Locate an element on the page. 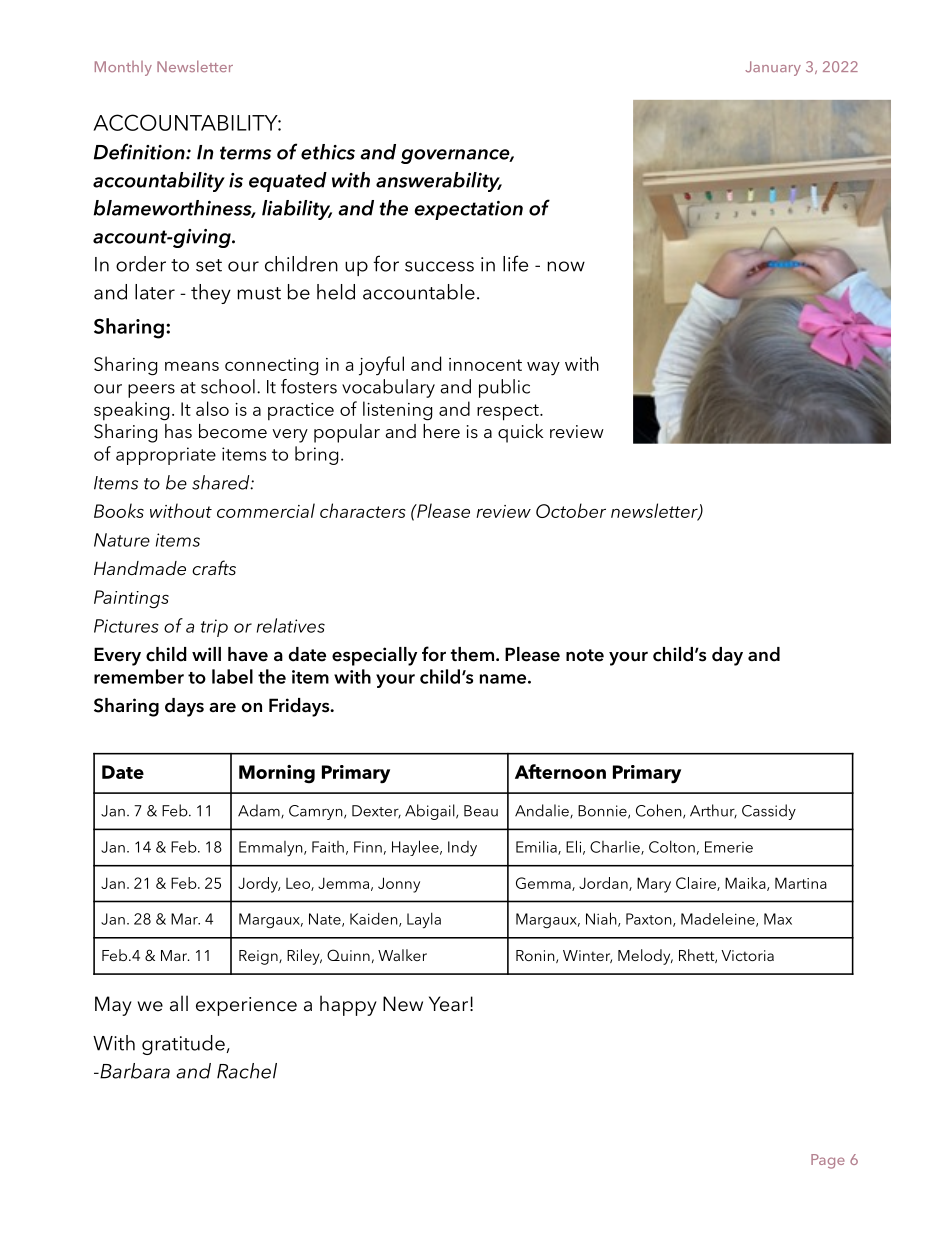 This image has width=952, height=1233. Beau is located at coordinates (481, 811).
